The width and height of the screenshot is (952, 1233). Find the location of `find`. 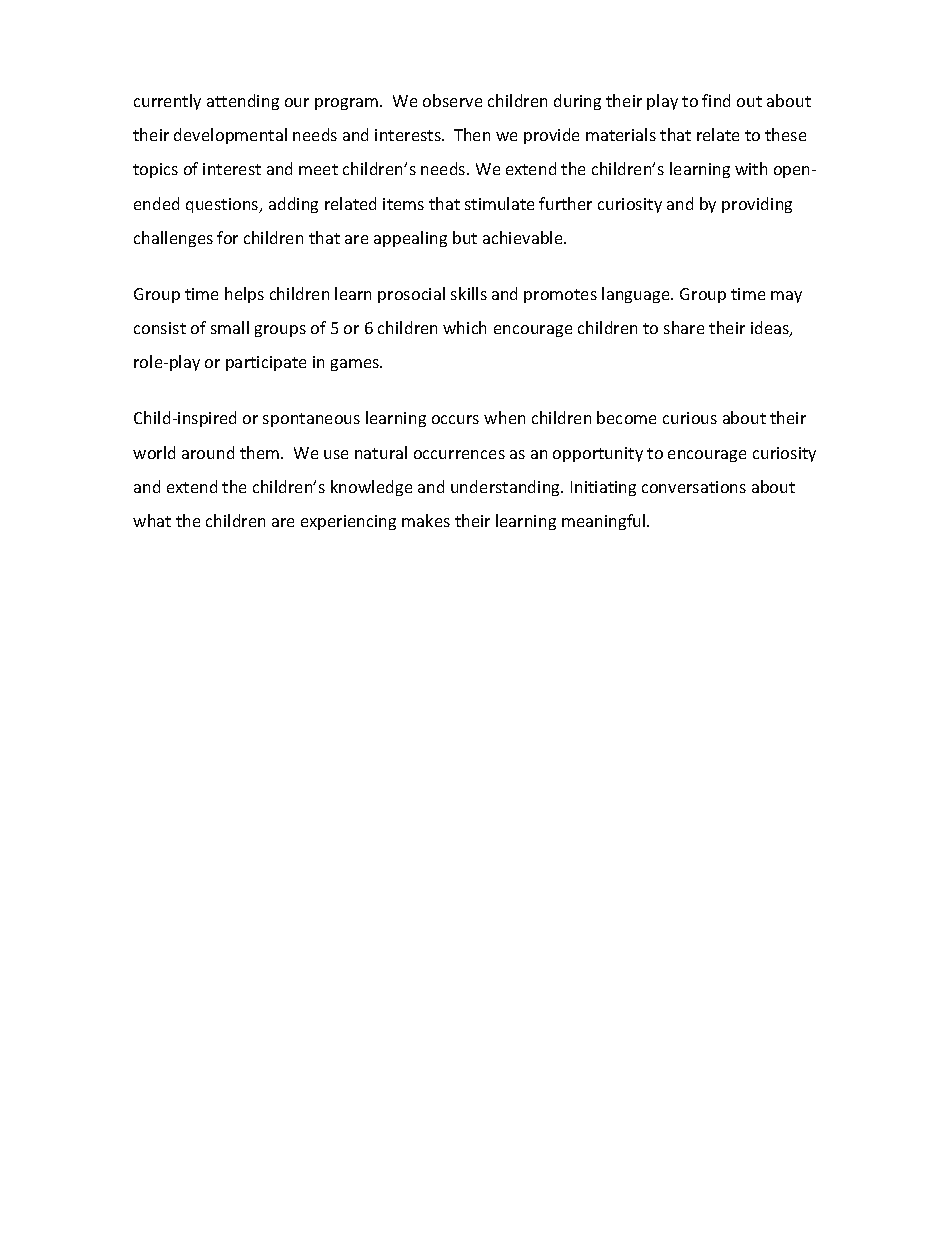

find is located at coordinates (716, 100).
